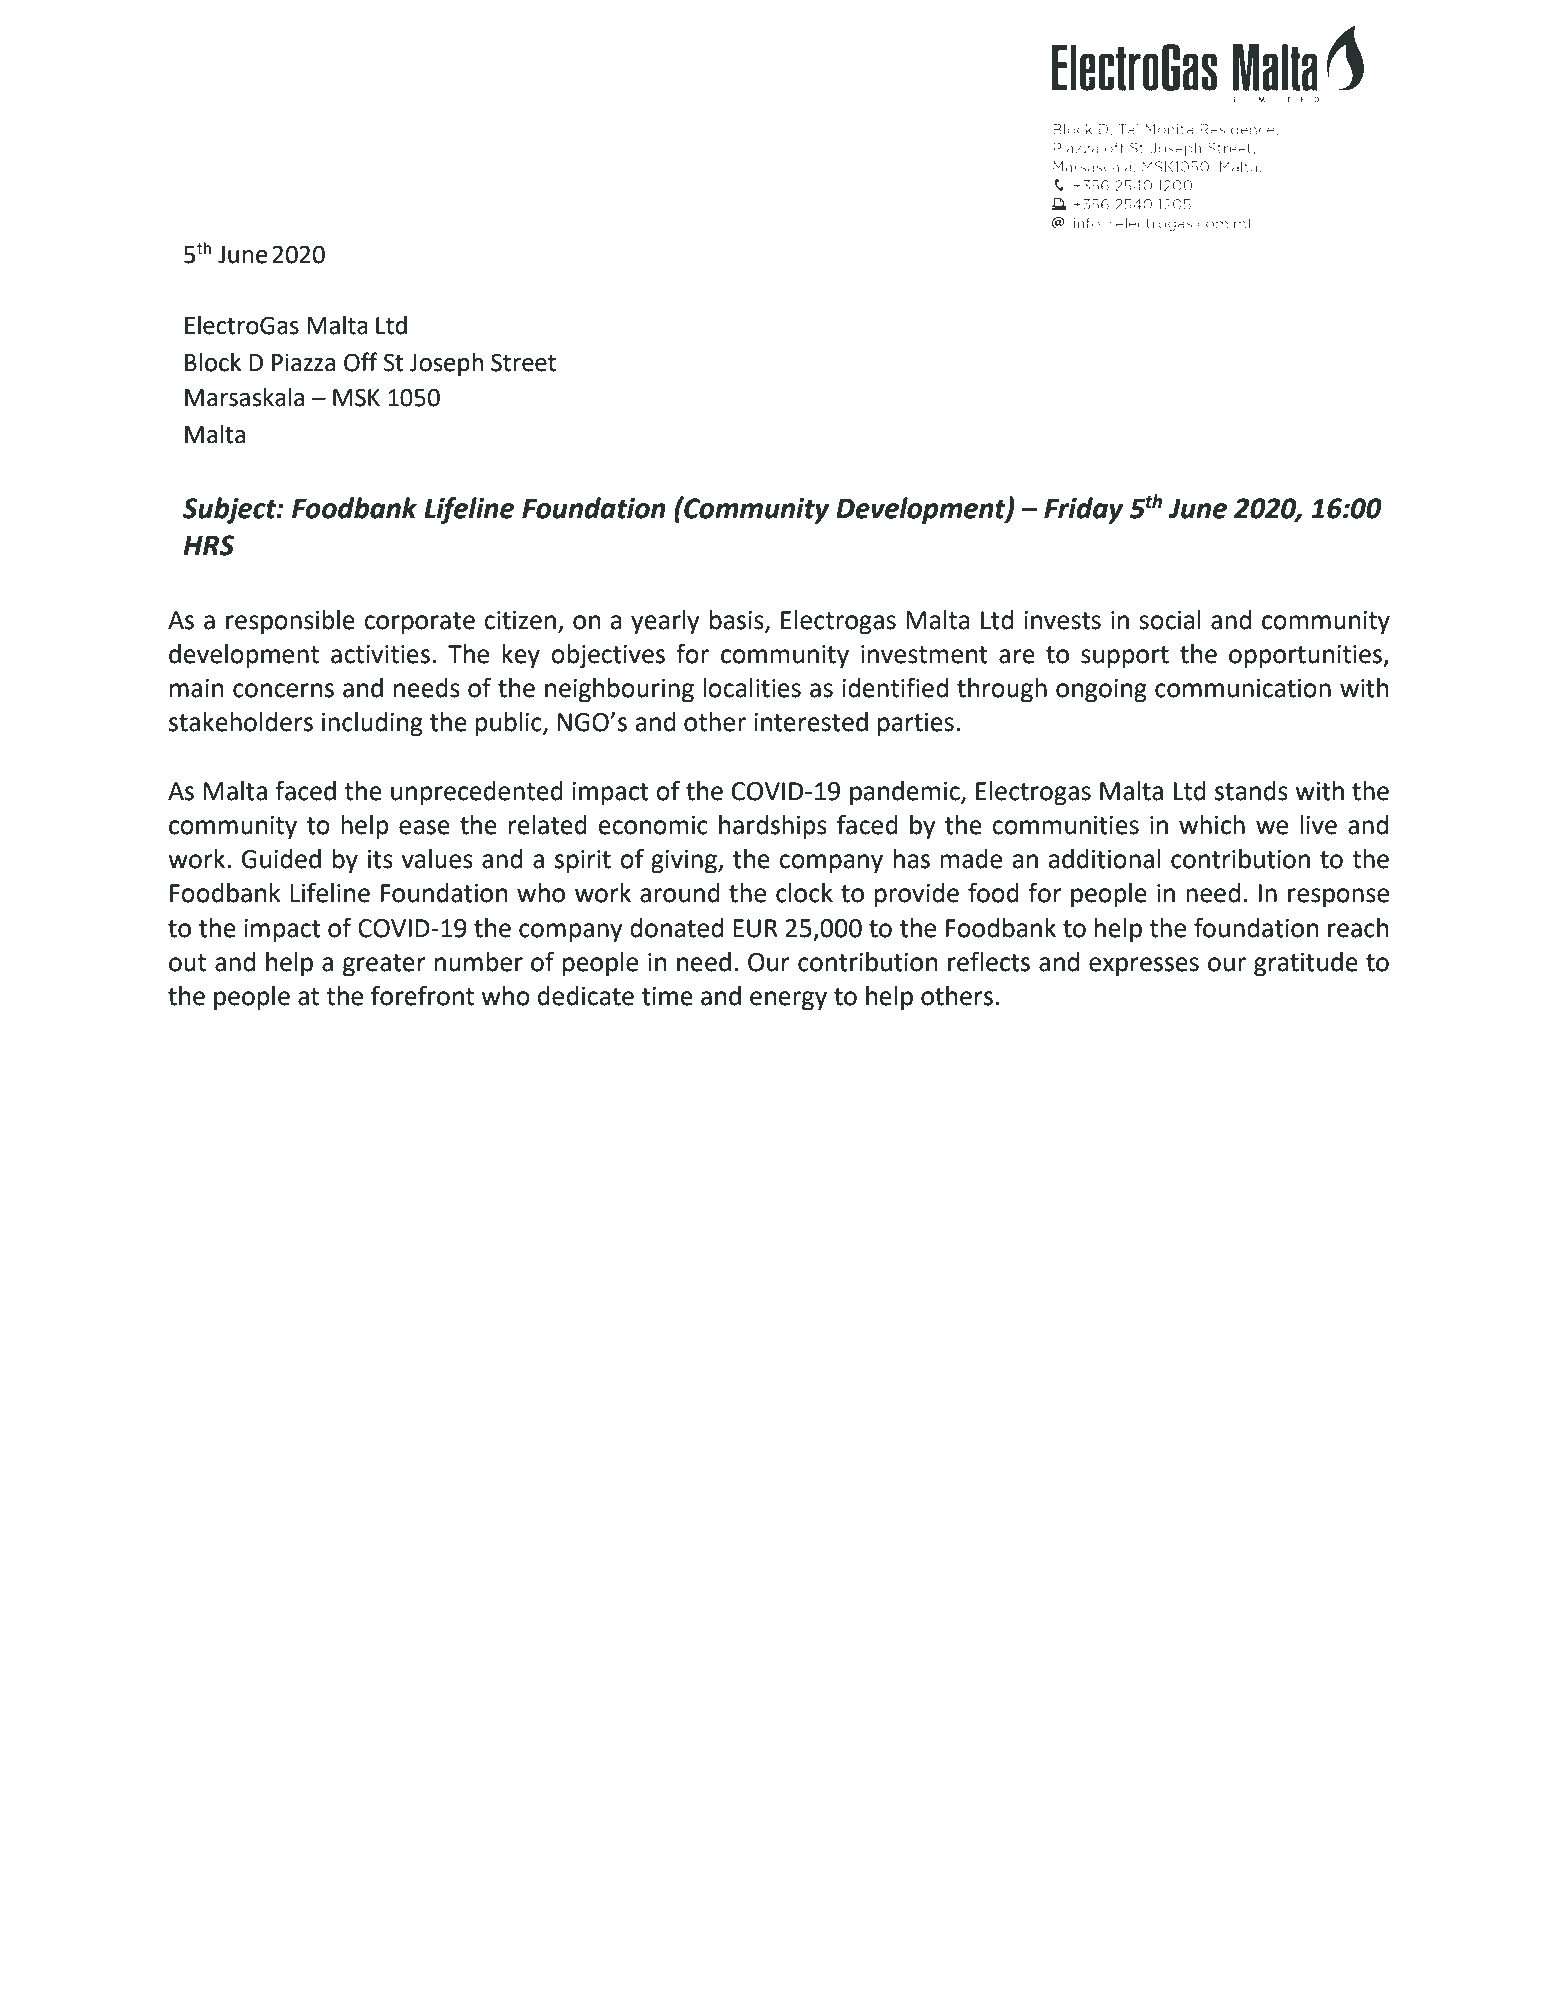 The image size is (1558, 2016). Describe the element at coordinates (523, 362) in the screenshot. I see `Street` at that location.
